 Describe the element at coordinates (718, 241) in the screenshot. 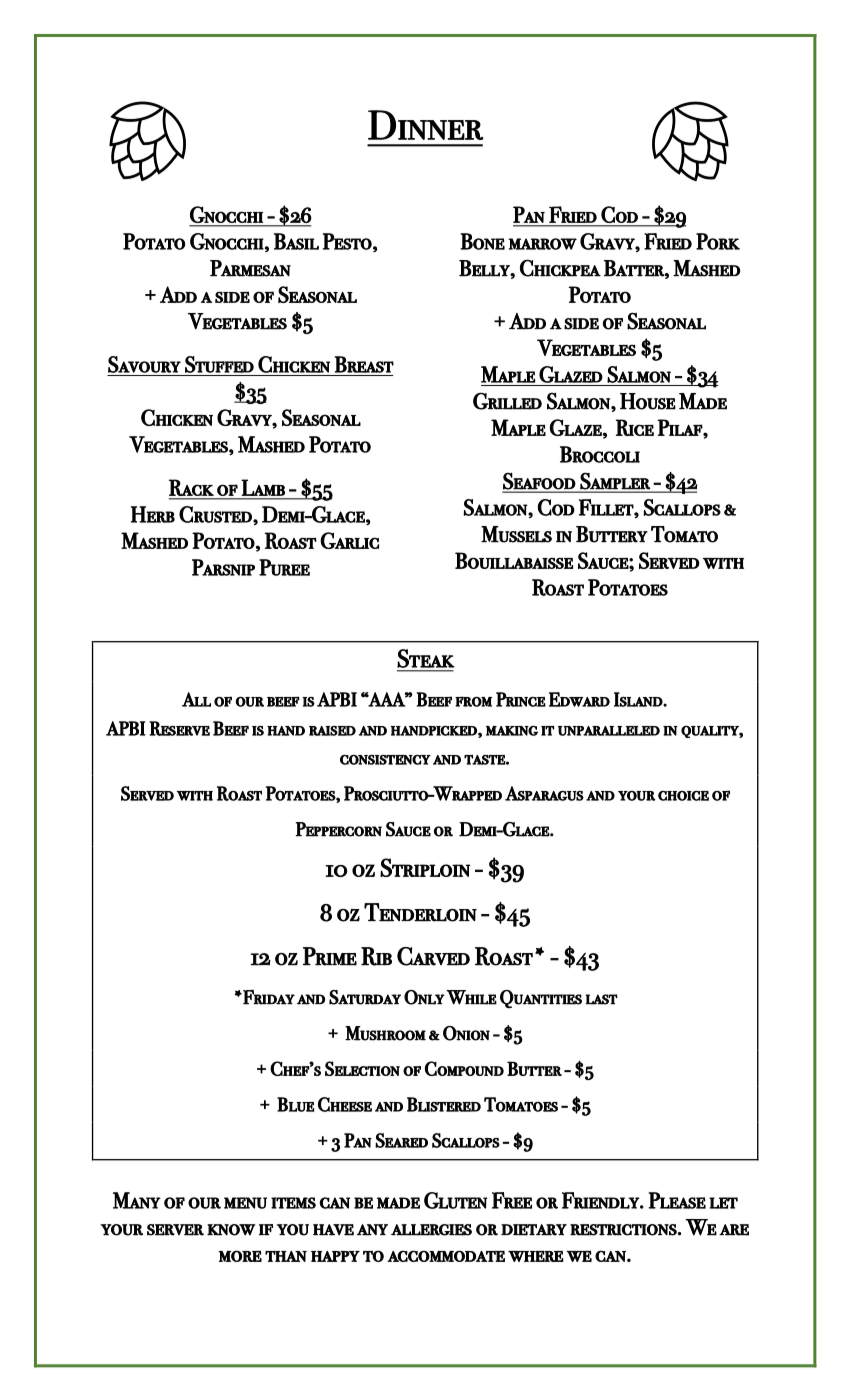

I see `Pork` at that location.
